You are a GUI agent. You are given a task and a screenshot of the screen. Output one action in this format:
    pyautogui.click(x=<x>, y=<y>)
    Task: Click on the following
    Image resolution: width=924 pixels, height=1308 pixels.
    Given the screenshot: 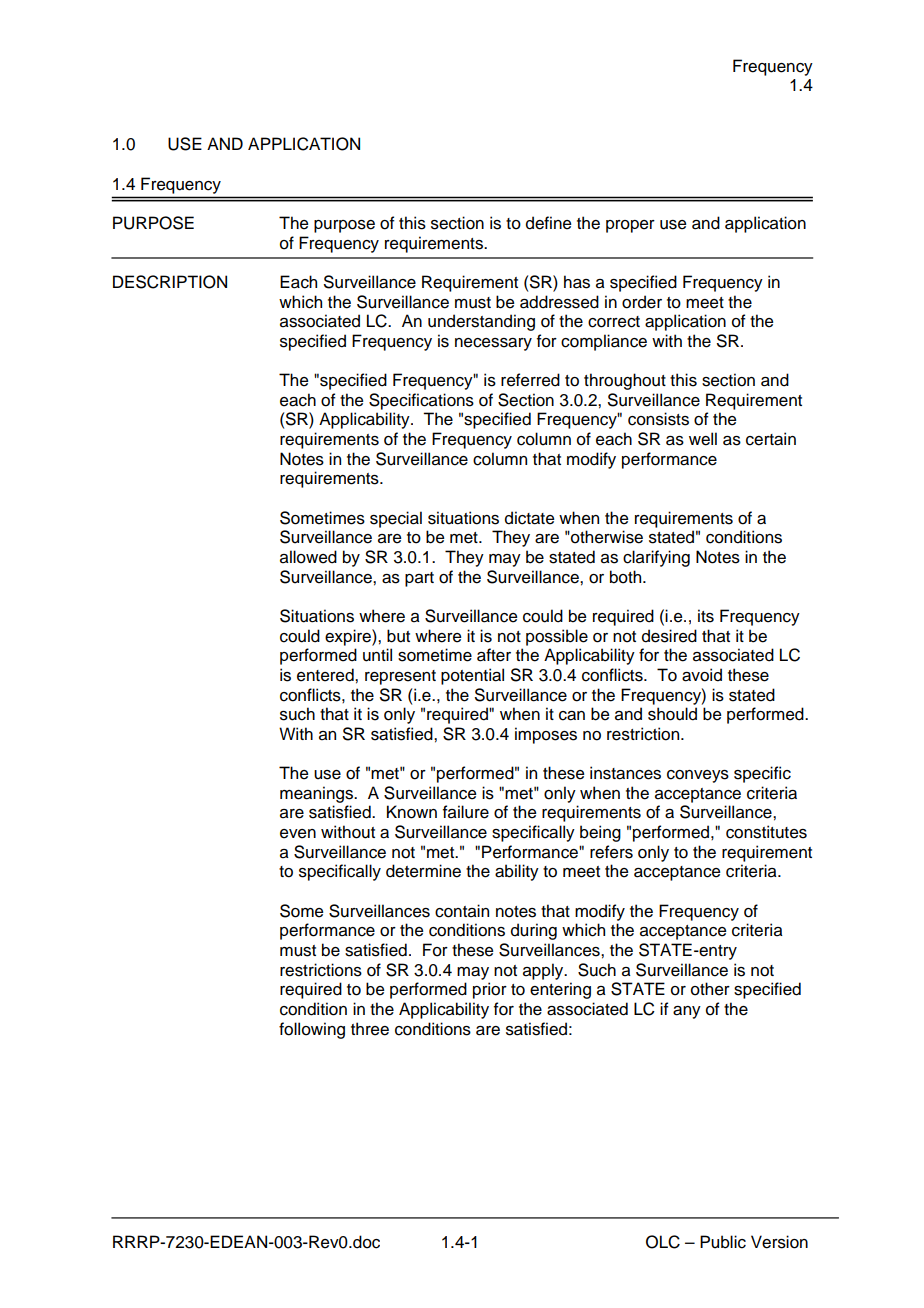 What is the action you would take?
    pyautogui.click(x=312, y=1030)
